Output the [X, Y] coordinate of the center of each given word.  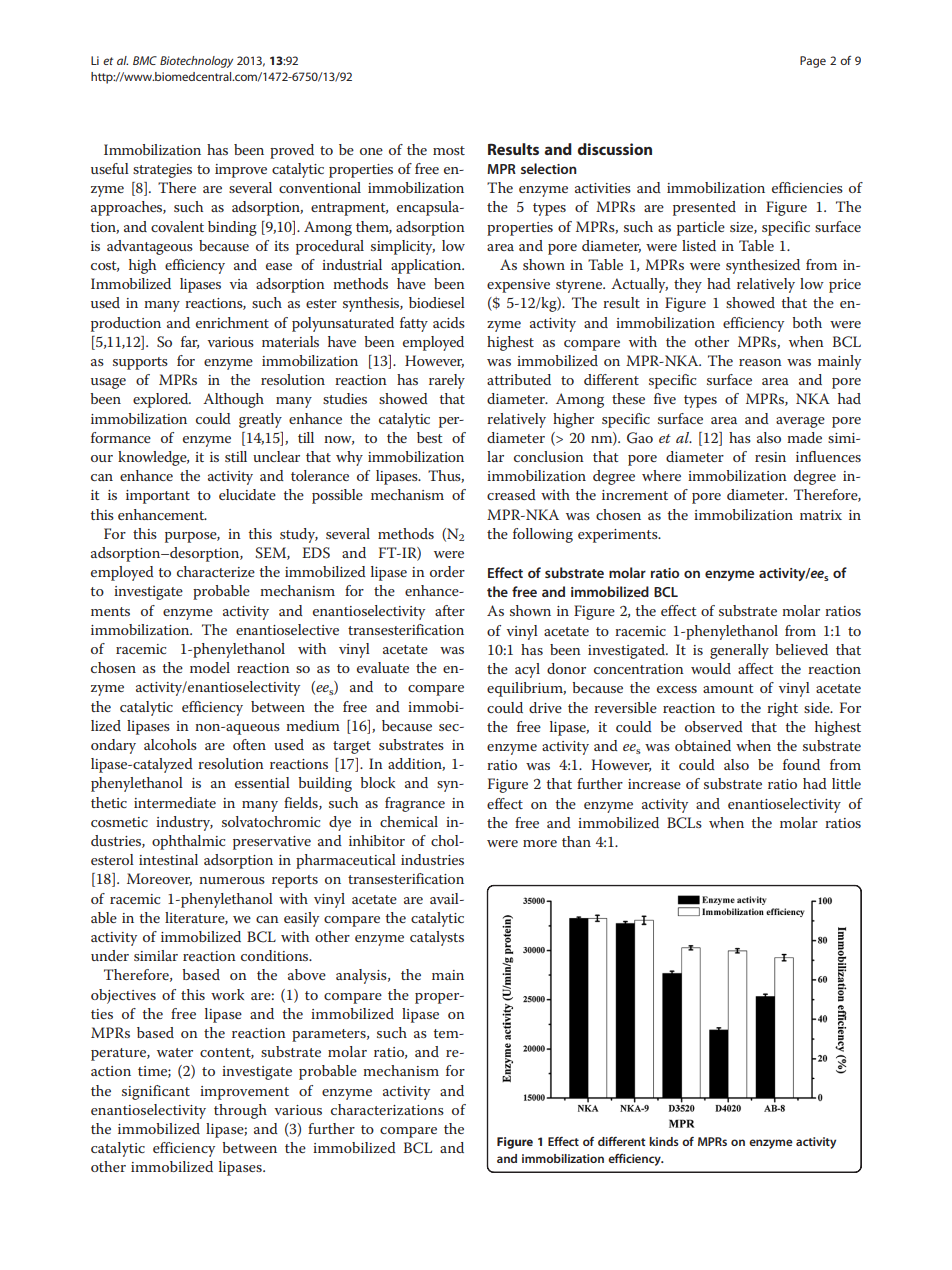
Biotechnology [196, 62]
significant [156, 1092]
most [449, 150]
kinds [664, 1141]
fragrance [415, 804]
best [430, 437]
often [249, 744]
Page [813, 62]
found [801, 764]
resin [770, 457]
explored [162, 400]
